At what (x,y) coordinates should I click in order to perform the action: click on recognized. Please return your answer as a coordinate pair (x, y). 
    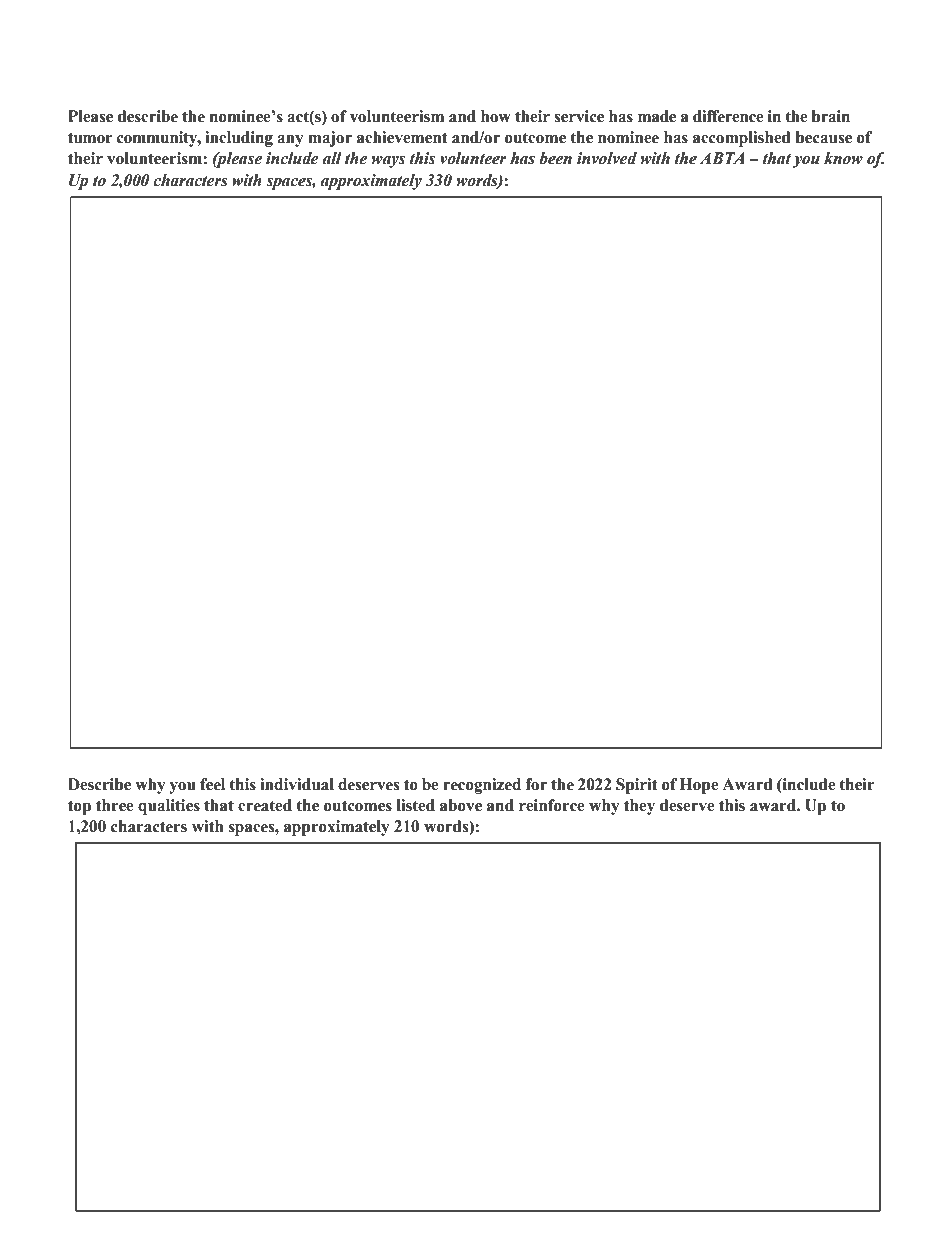
    Looking at the image, I should click on (482, 786).
